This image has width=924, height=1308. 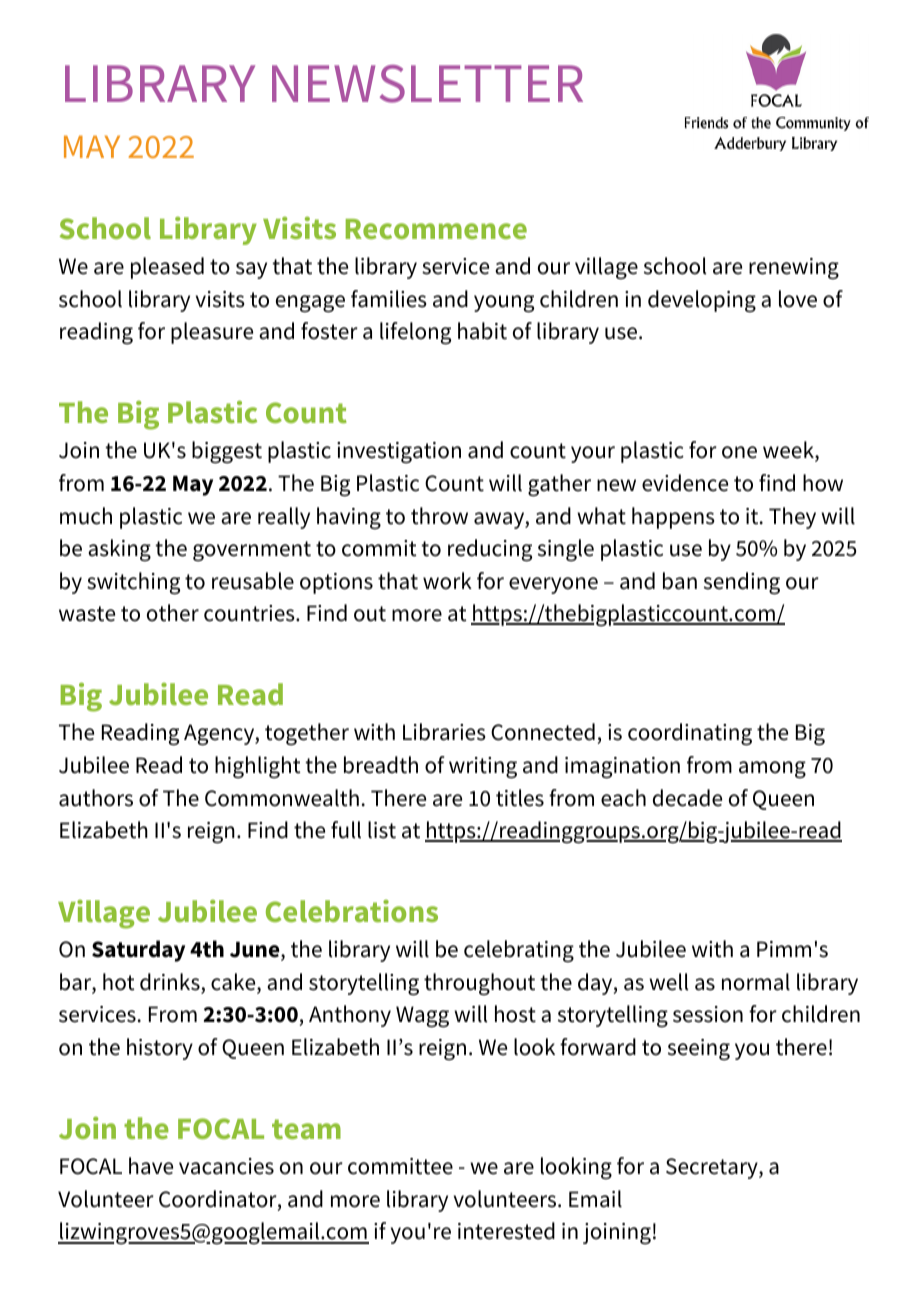 What do you see at coordinates (713, 1168) in the image?
I see `Secretary` at bounding box center [713, 1168].
